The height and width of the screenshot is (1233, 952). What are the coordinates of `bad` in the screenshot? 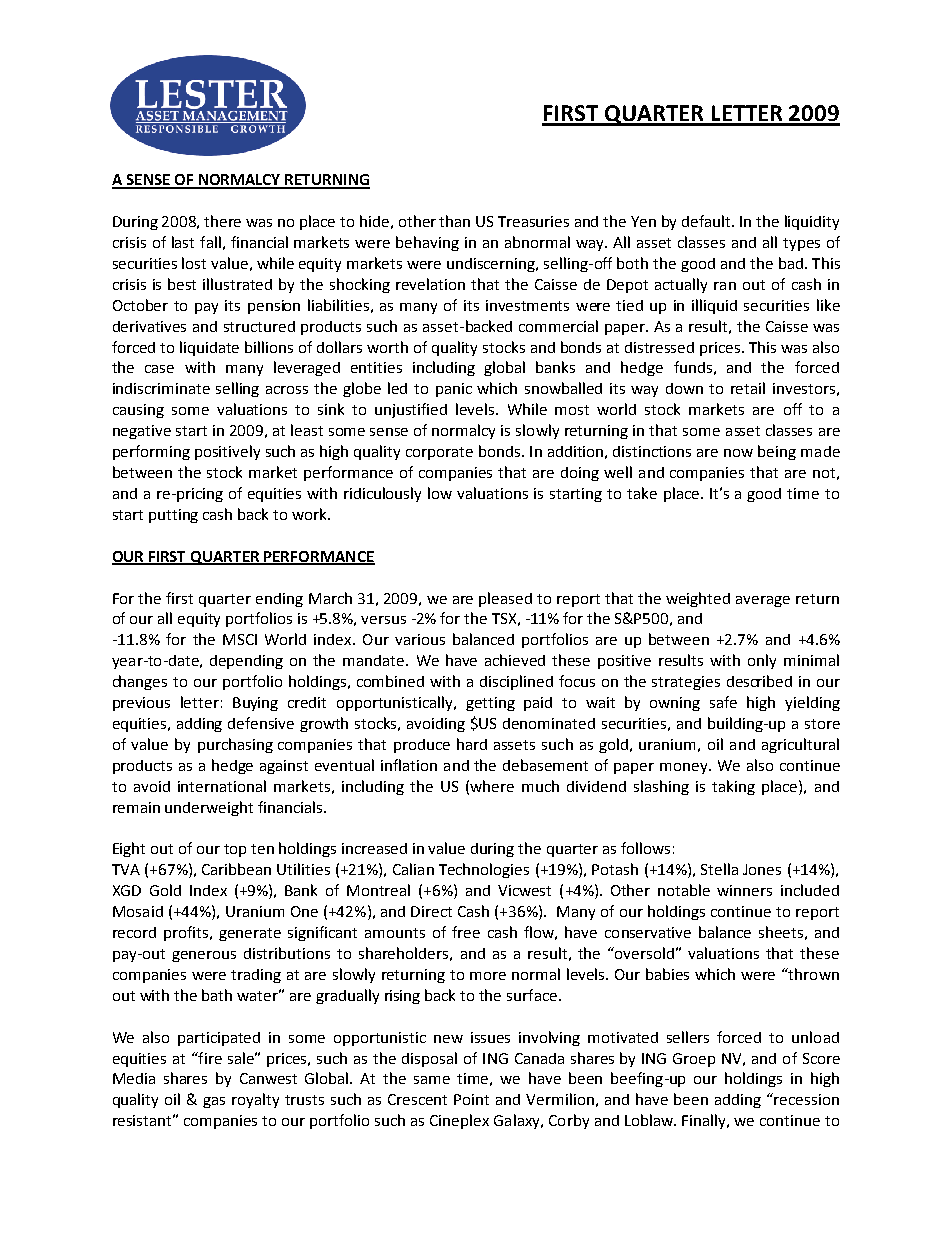 It's located at (791, 263).
